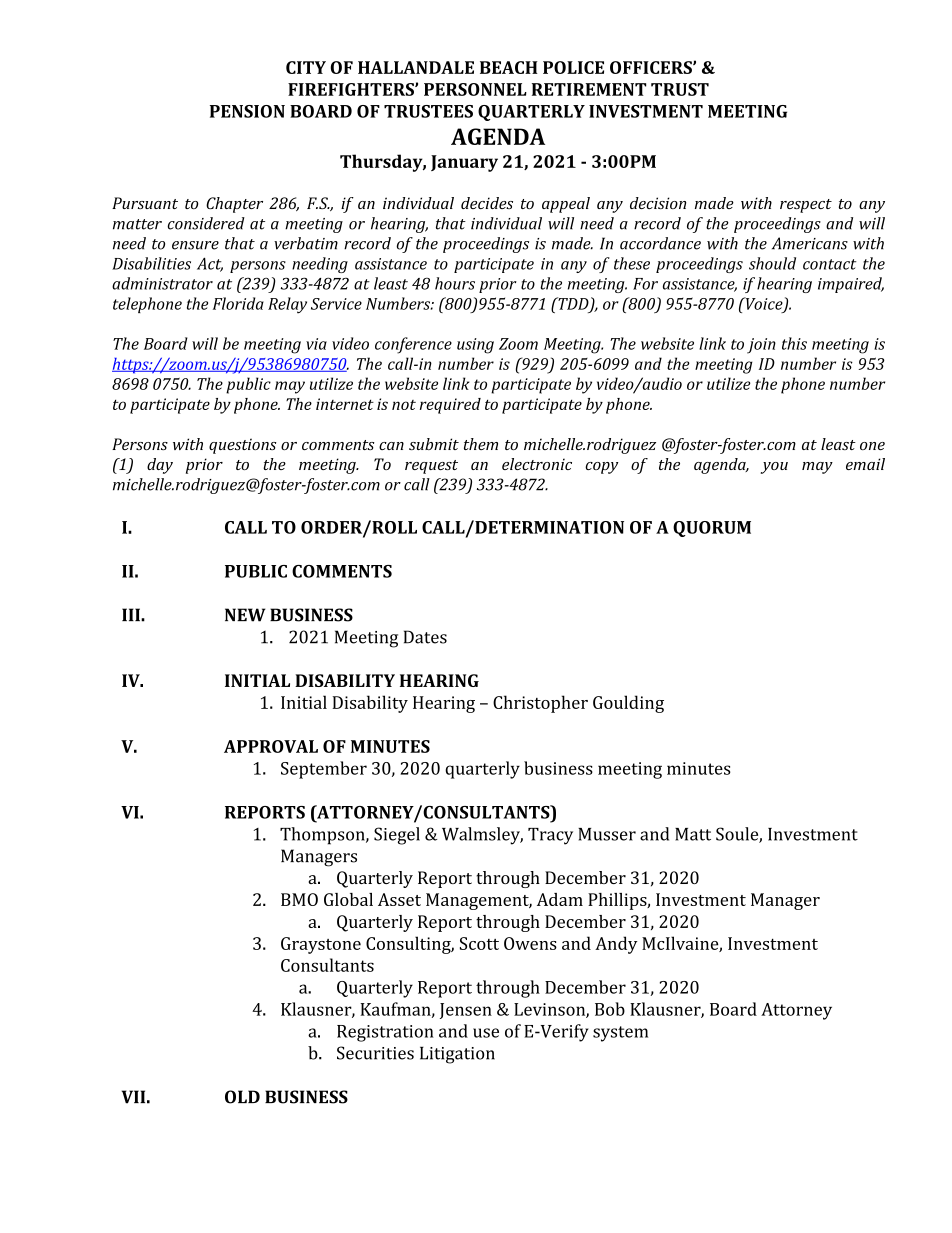 This image has height=1233, width=952. What do you see at coordinates (712, 529) in the image?
I see `QUORUM` at bounding box center [712, 529].
